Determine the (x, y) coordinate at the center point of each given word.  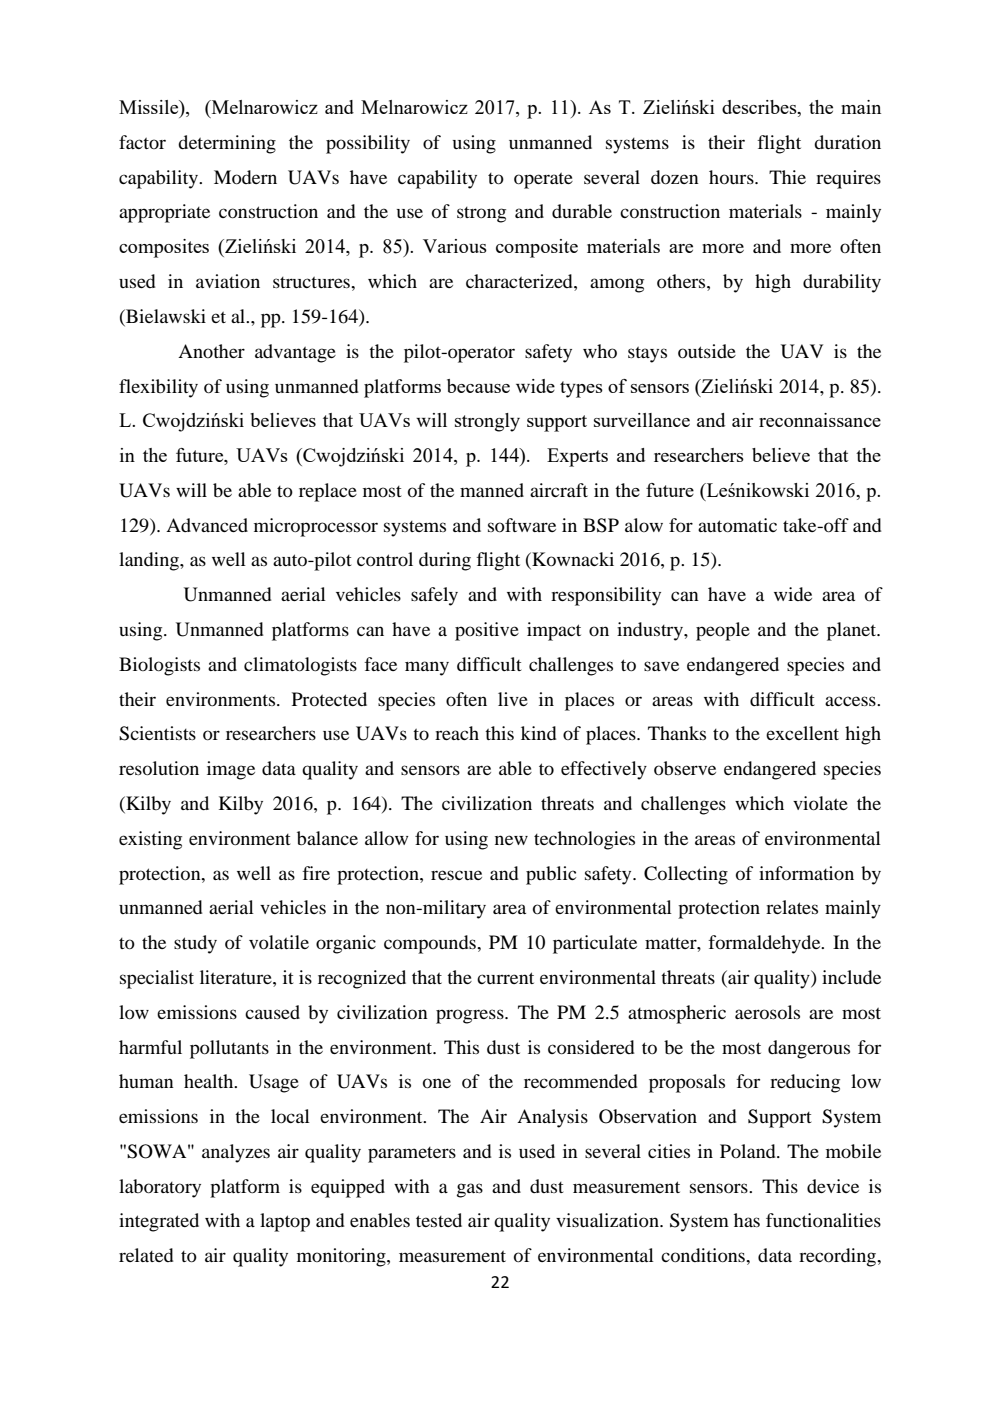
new (511, 840)
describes (760, 108)
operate (543, 180)
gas (470, 1190)
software (522, 525)
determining (227, 144)
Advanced (207, 525)
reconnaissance (820, 420)
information (806, 873)
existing (150, 840)
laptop (285, 1222)
